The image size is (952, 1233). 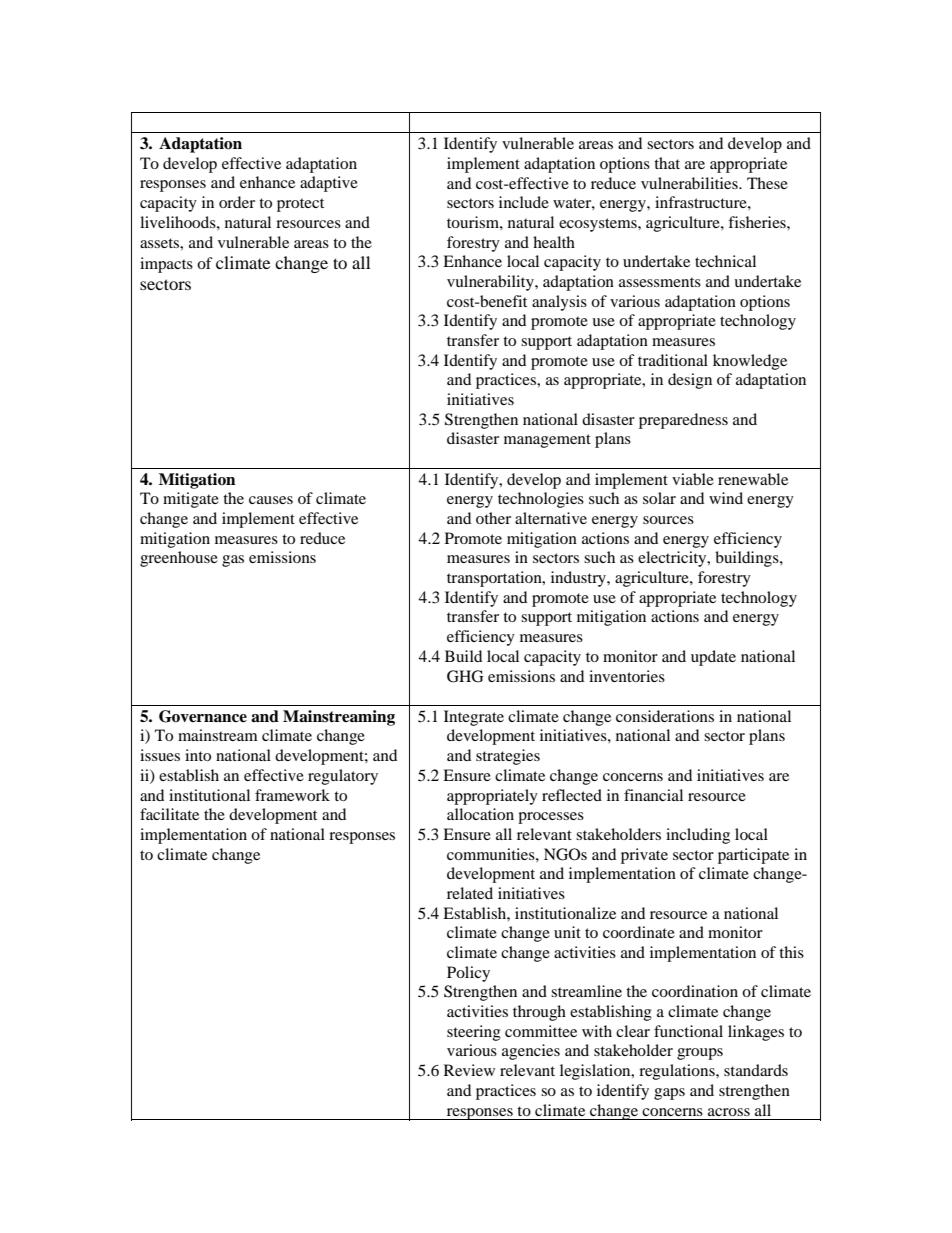 I want to click on allocation, so click(x=480, y=814).
